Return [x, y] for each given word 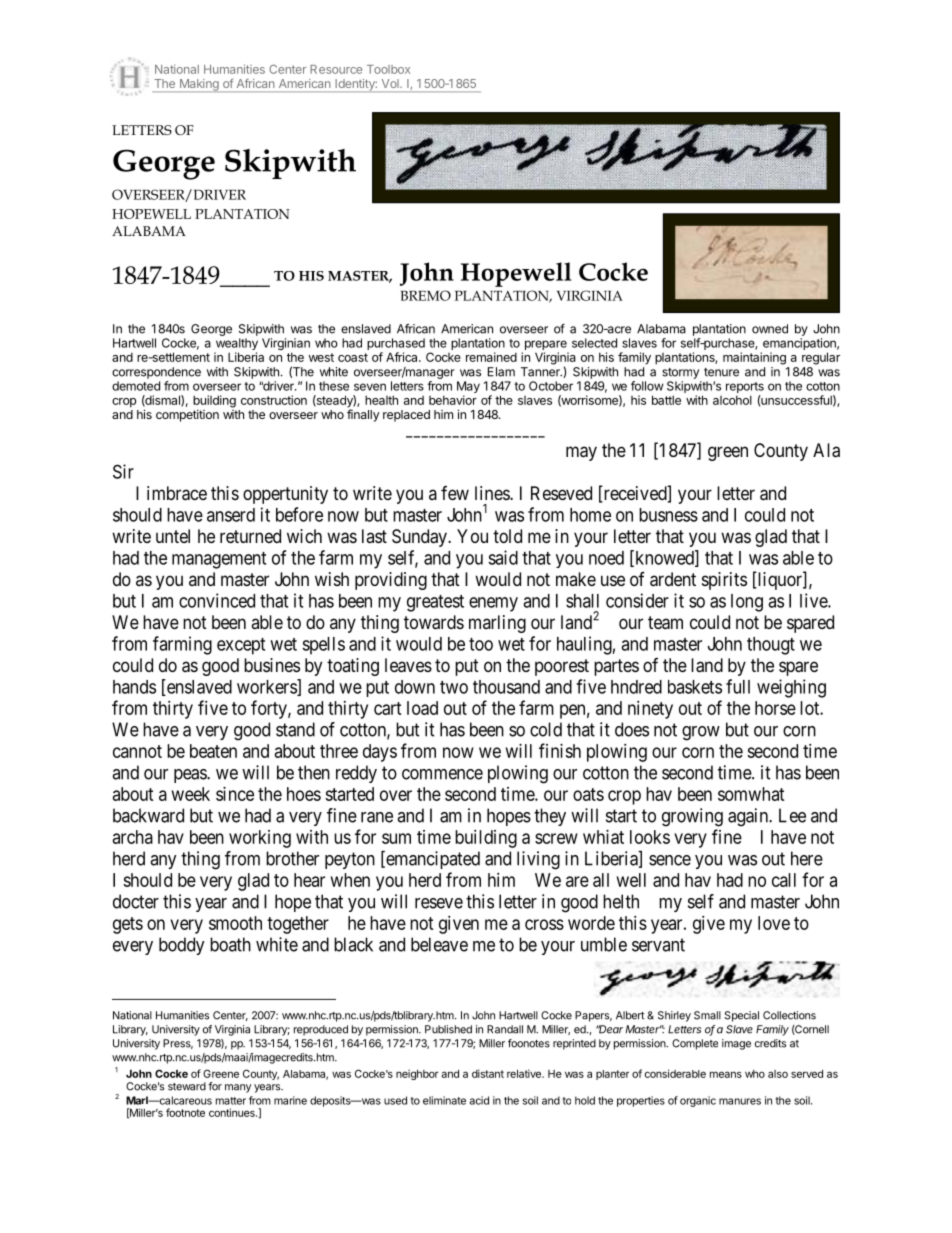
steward [187, 1086]
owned [770, 329]
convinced [217, 600]
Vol [391, 83]
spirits [724, 581]
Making [199, 85]
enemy [493, 604]
